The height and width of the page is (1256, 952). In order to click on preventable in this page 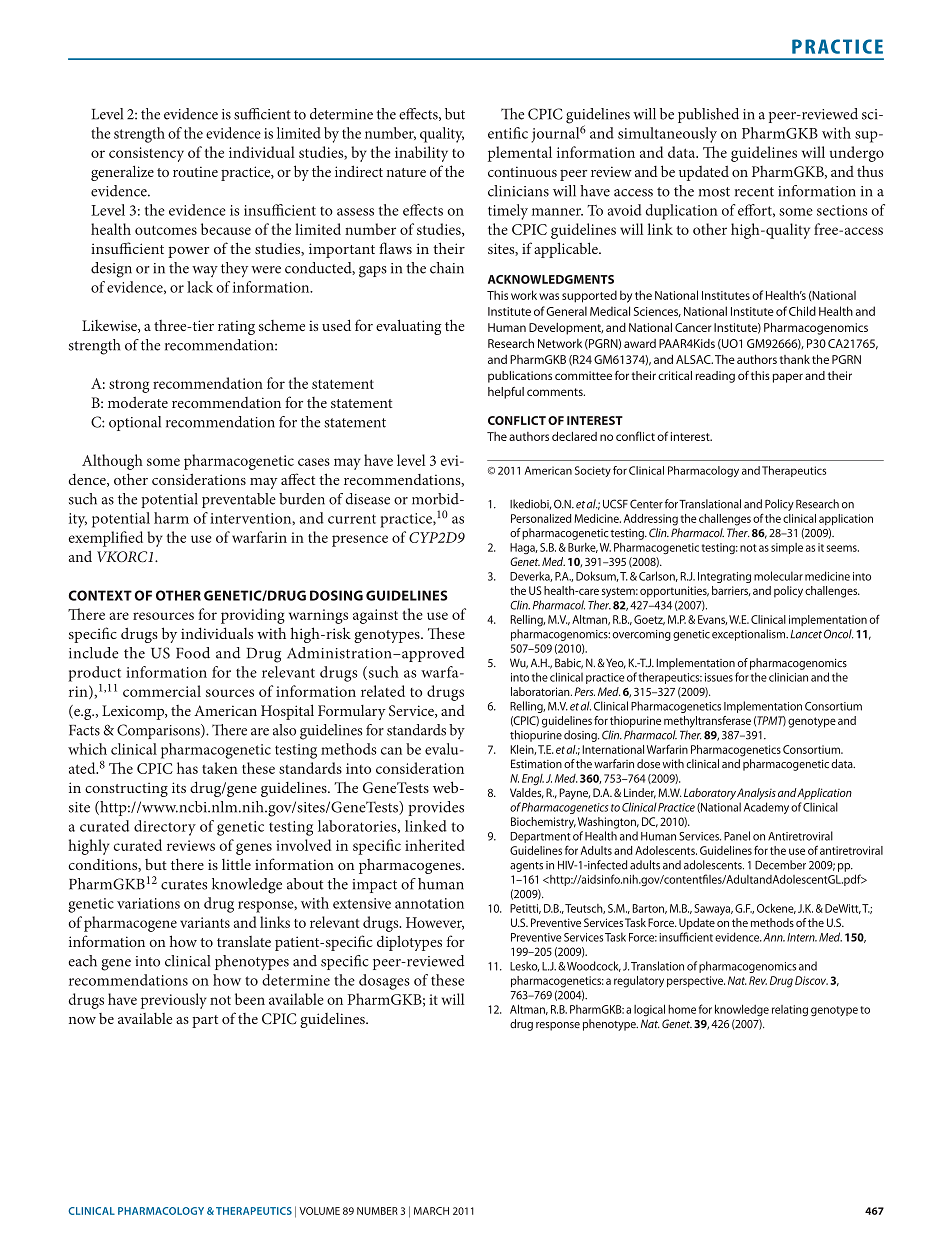, I will do `click(239, 500)`.
